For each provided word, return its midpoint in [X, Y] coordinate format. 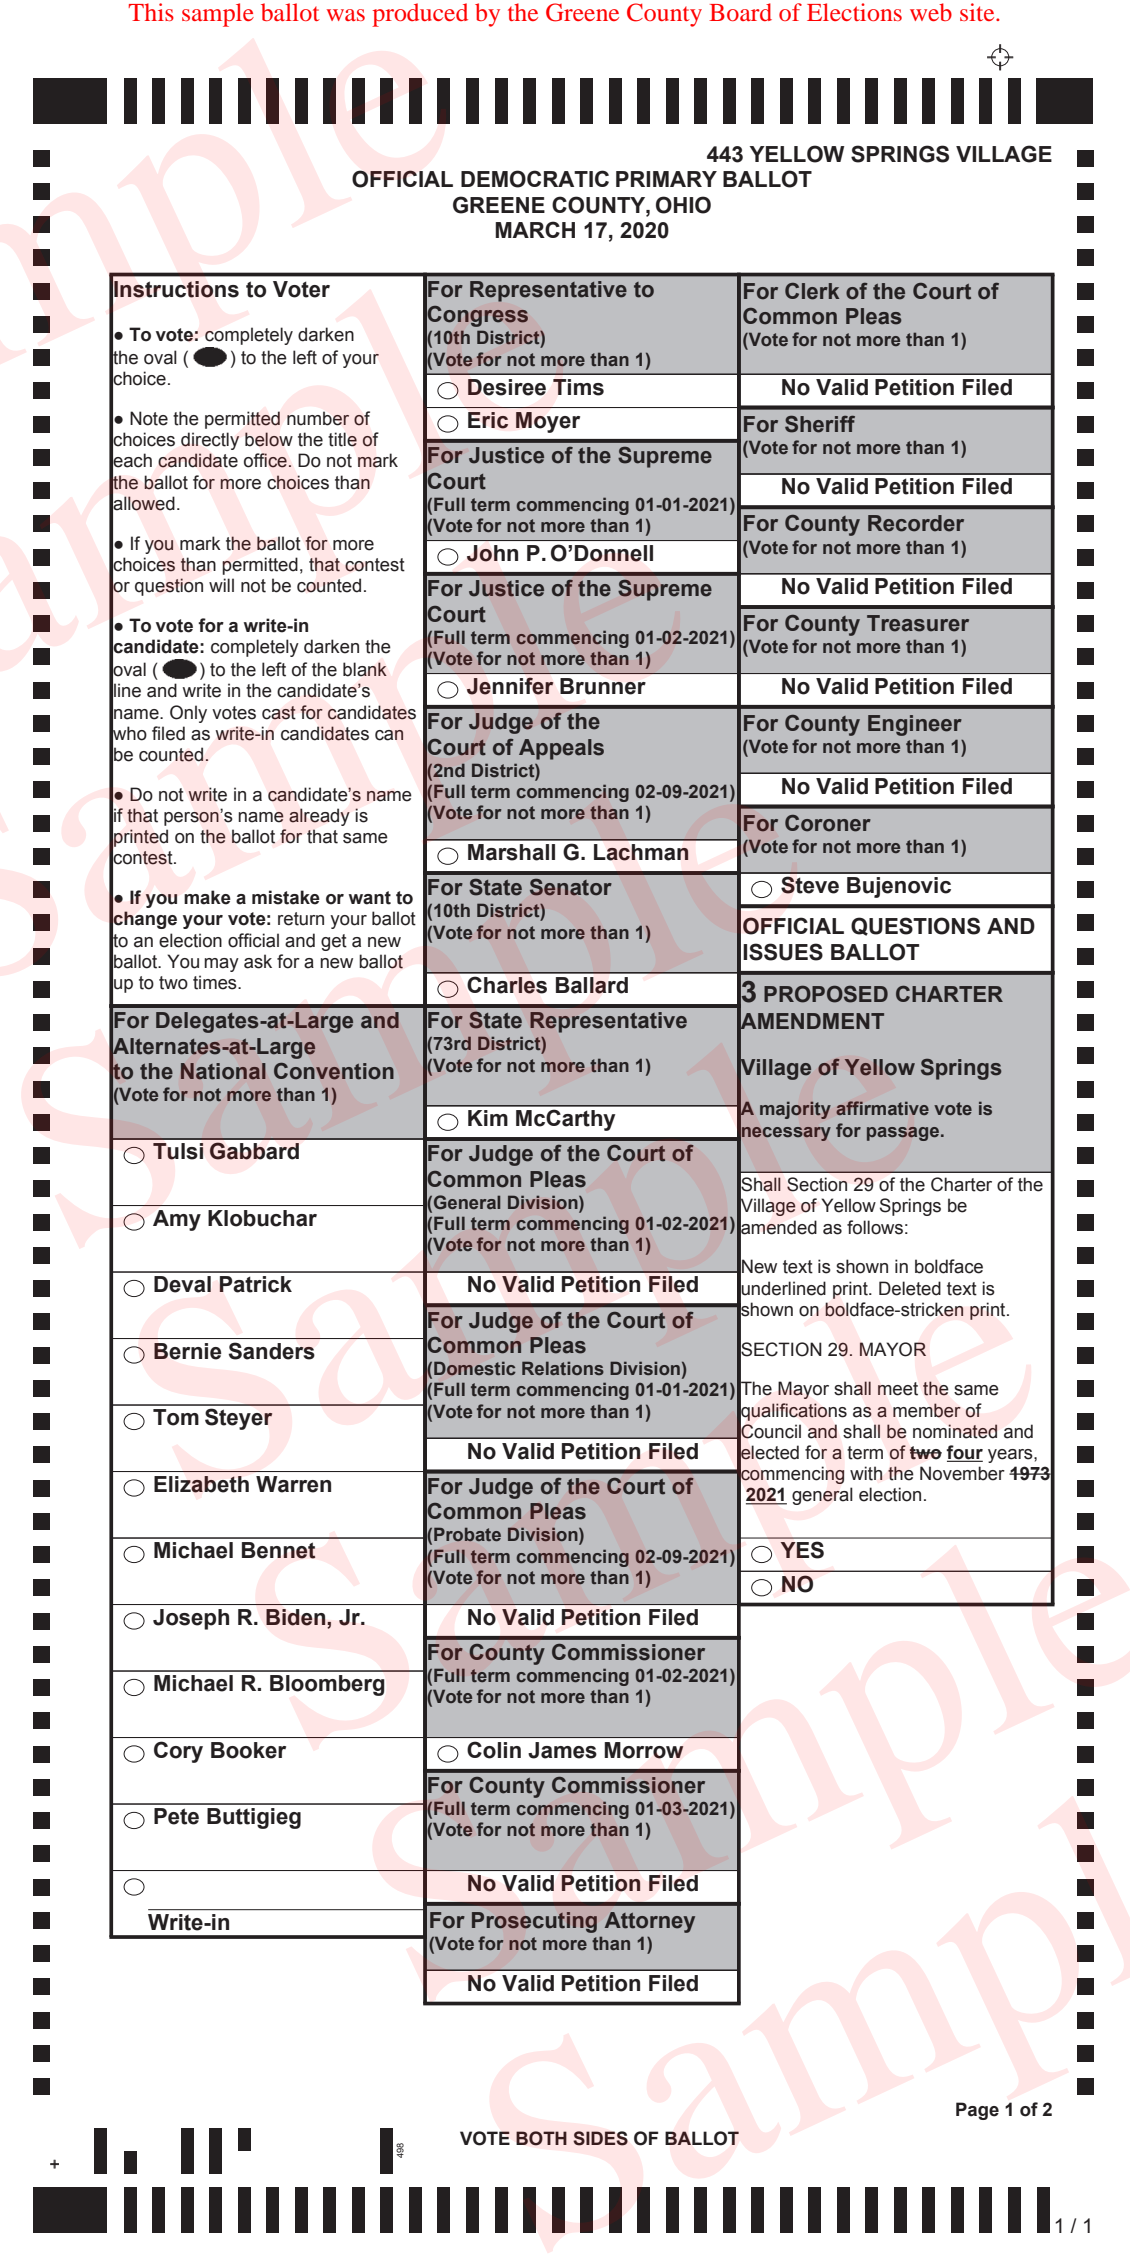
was [346, 15]
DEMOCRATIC [535, 179]
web [931, 12]
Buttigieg [254, 1818]
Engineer [915, 725]
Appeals [561, 749]
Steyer [239, 1419]
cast [279, 713]
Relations [563, 1368]
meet [898, 1389]
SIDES [600, 2138]
